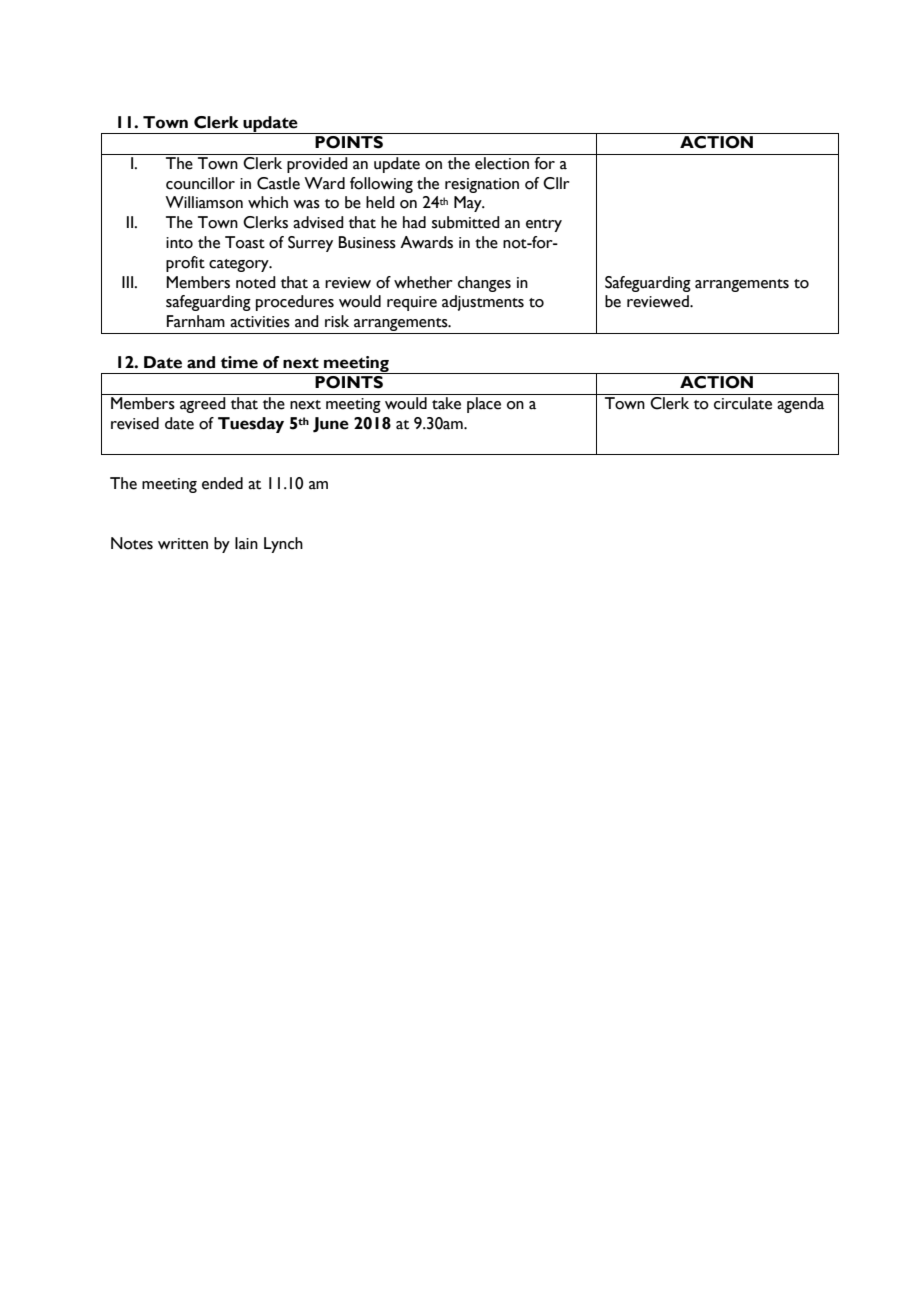 This screenshot has height=1308, width=924. What do you see at coordinates (183, 544) in the screenshot?
I see `written` at bounding box center [183, 544].
